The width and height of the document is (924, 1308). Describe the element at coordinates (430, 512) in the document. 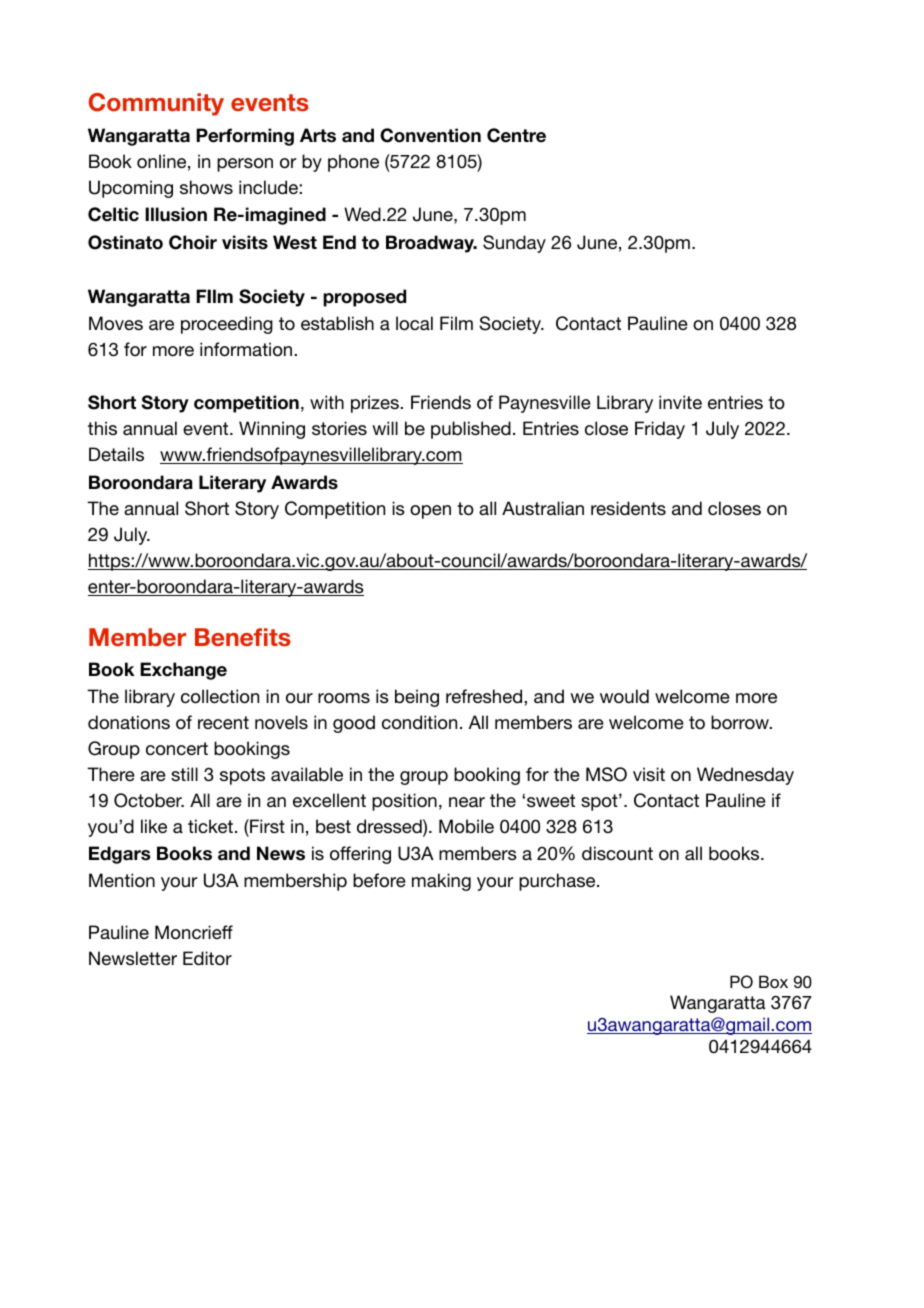

I see `open` at that location.
